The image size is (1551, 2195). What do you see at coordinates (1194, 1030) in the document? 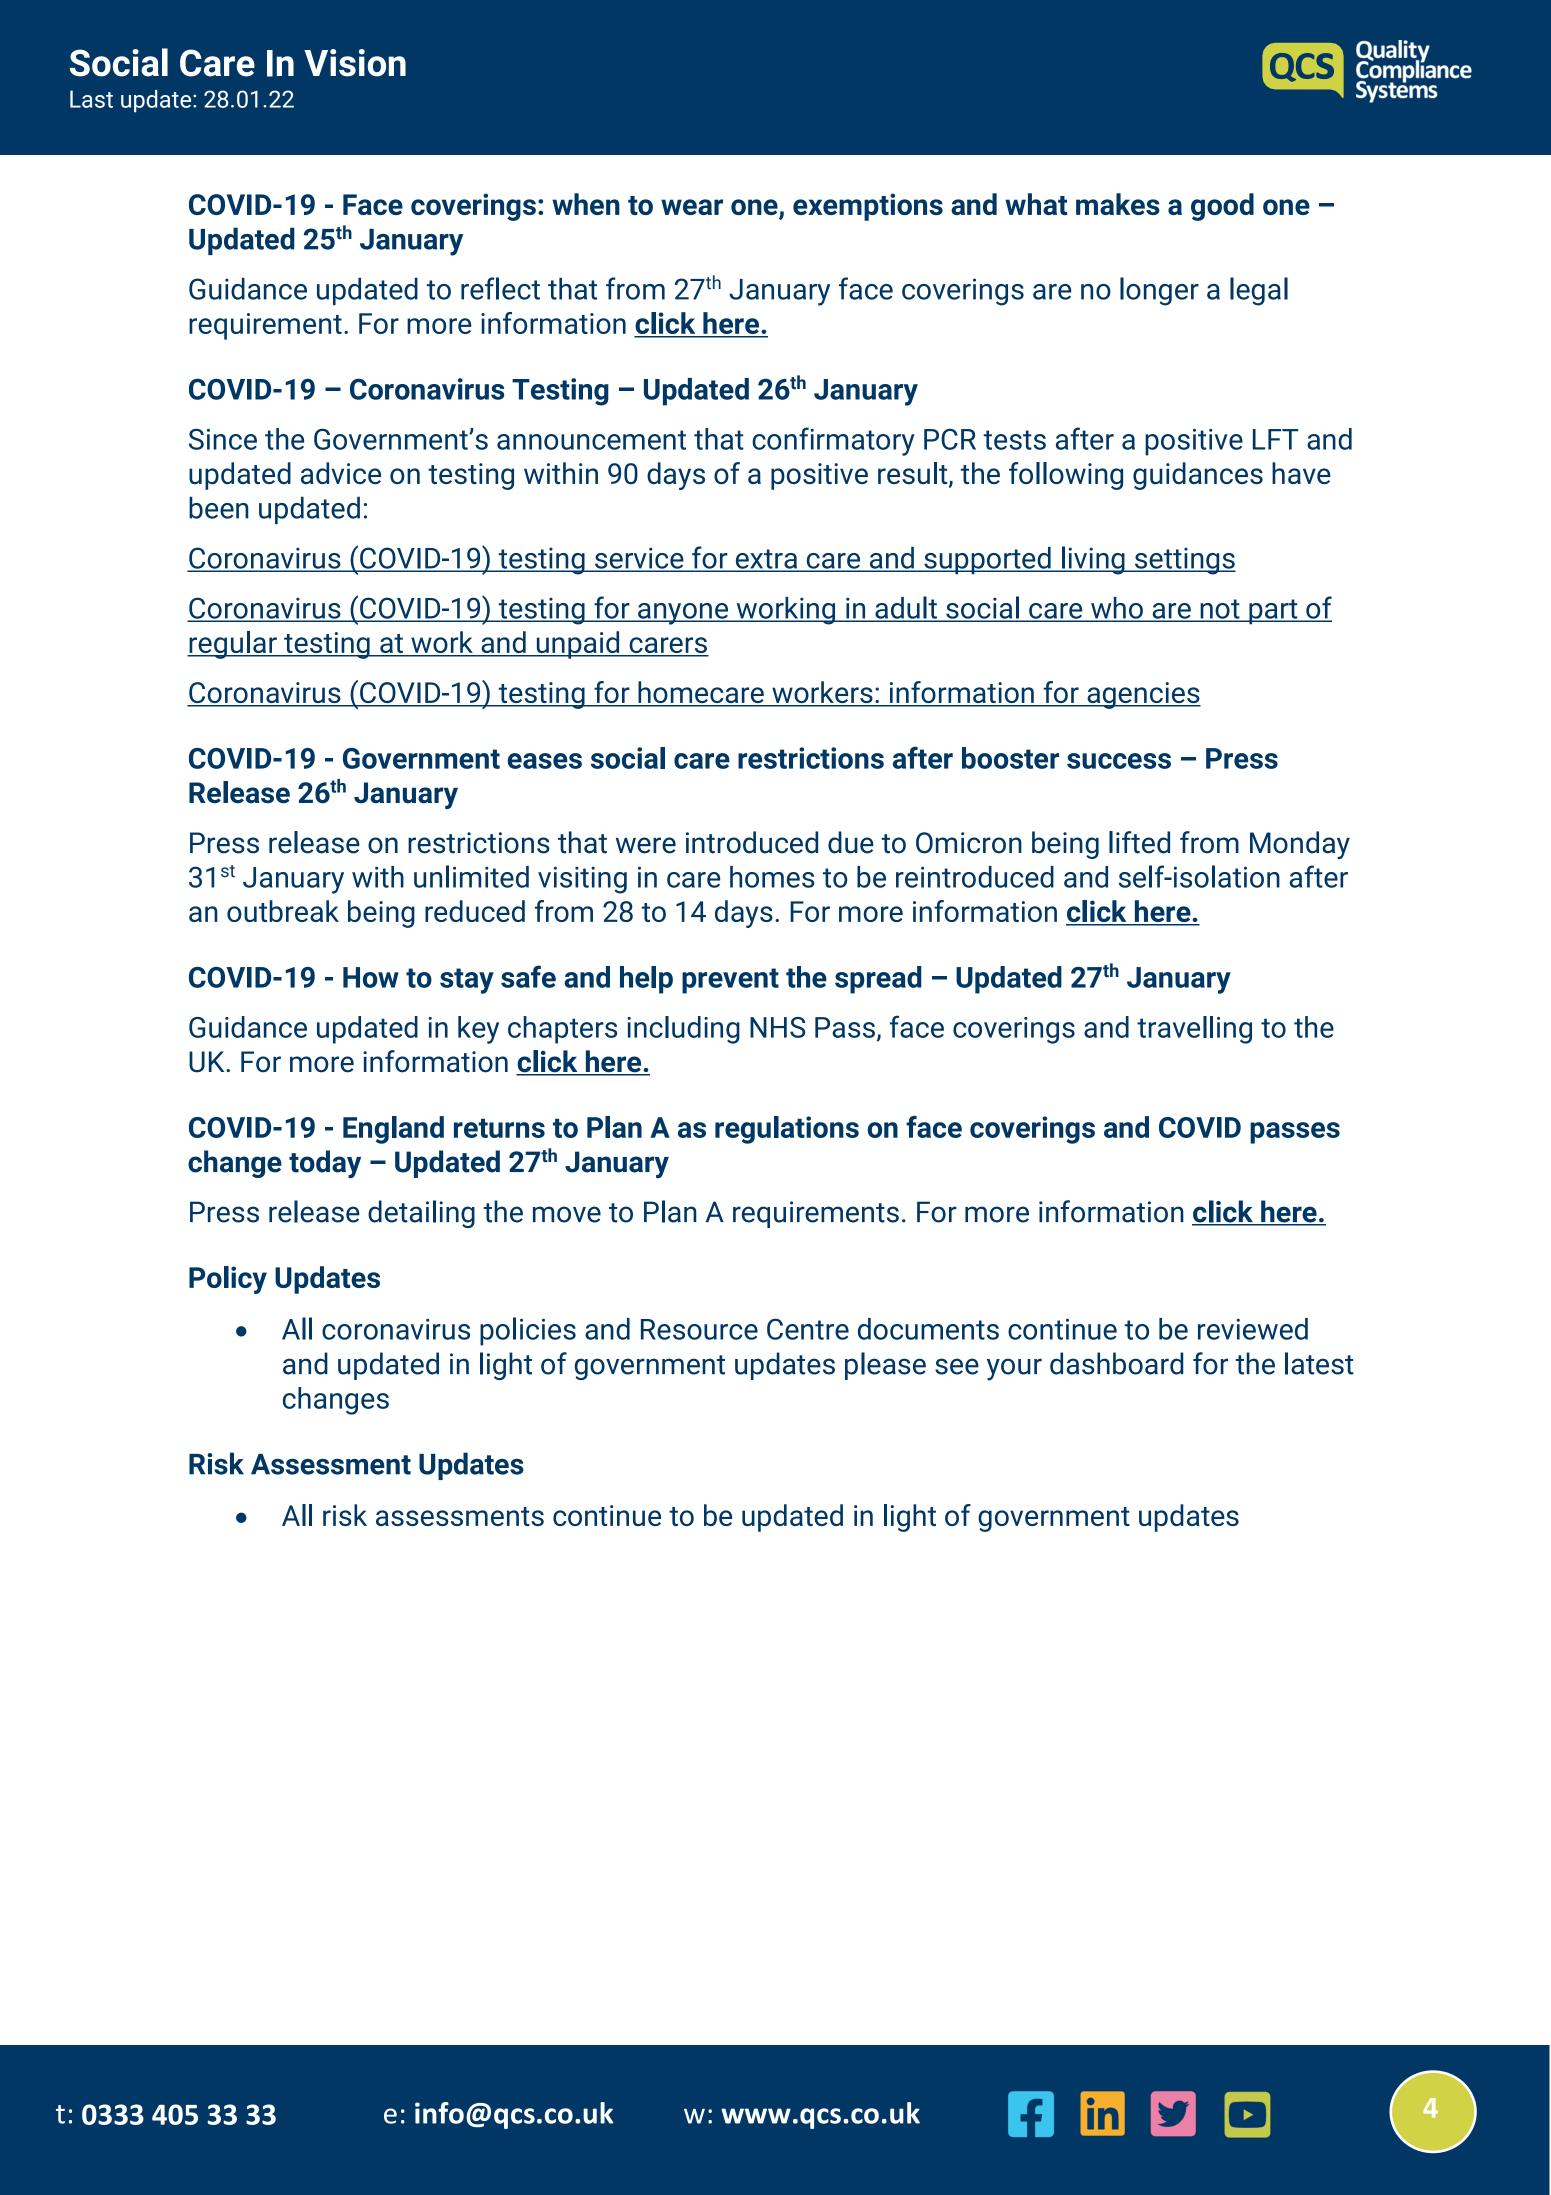
I see `travelling` at bounding box center [1194, 1030].
